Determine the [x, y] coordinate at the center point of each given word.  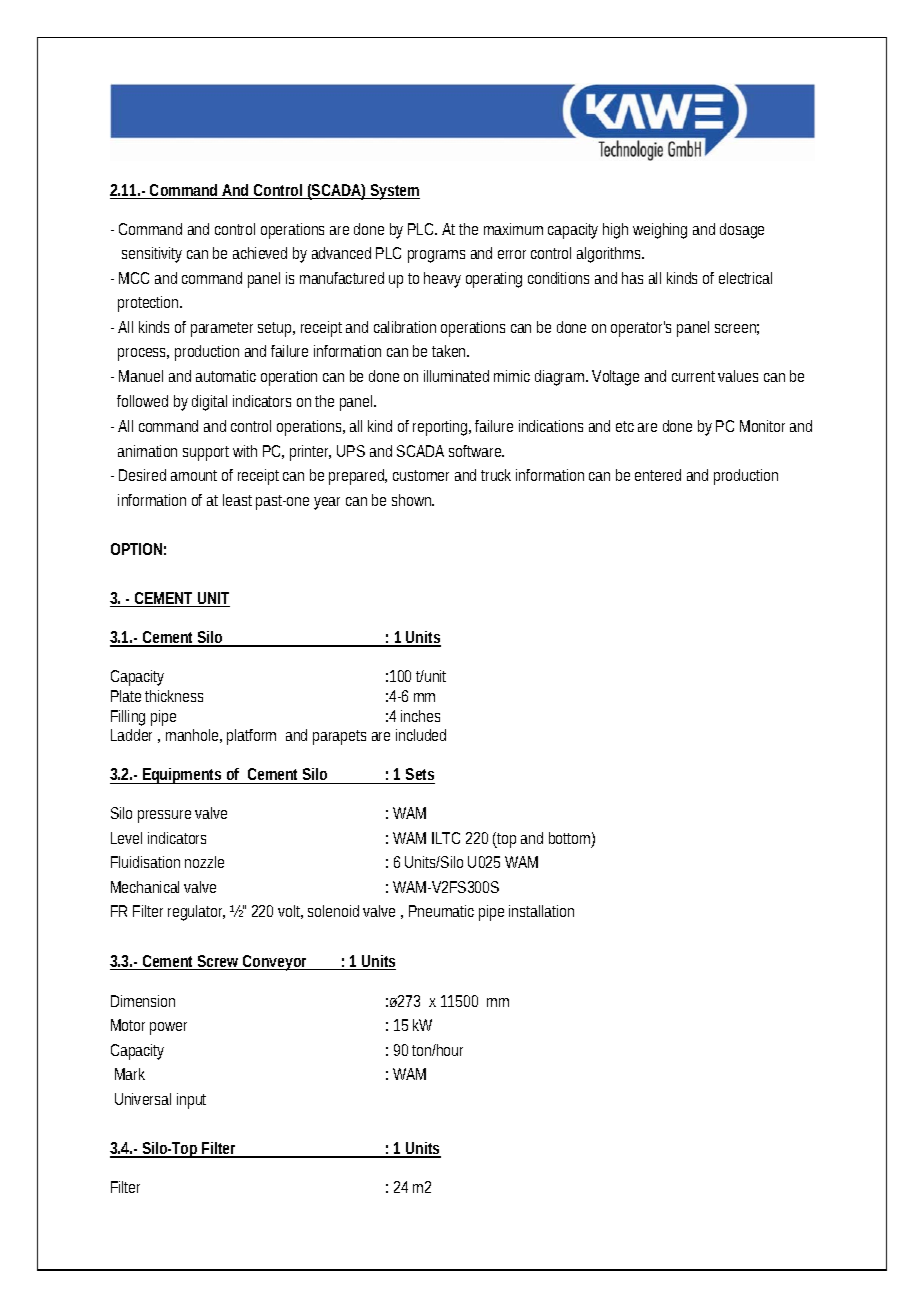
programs [436, 256]
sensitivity [152, 255]
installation [541, 911]
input [191, 1101]
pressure [164, 816]
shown [413, 500]
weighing [660, 231]
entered [658, 475]
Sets [419, 776]
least [237, 500]
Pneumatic [441, 911]
